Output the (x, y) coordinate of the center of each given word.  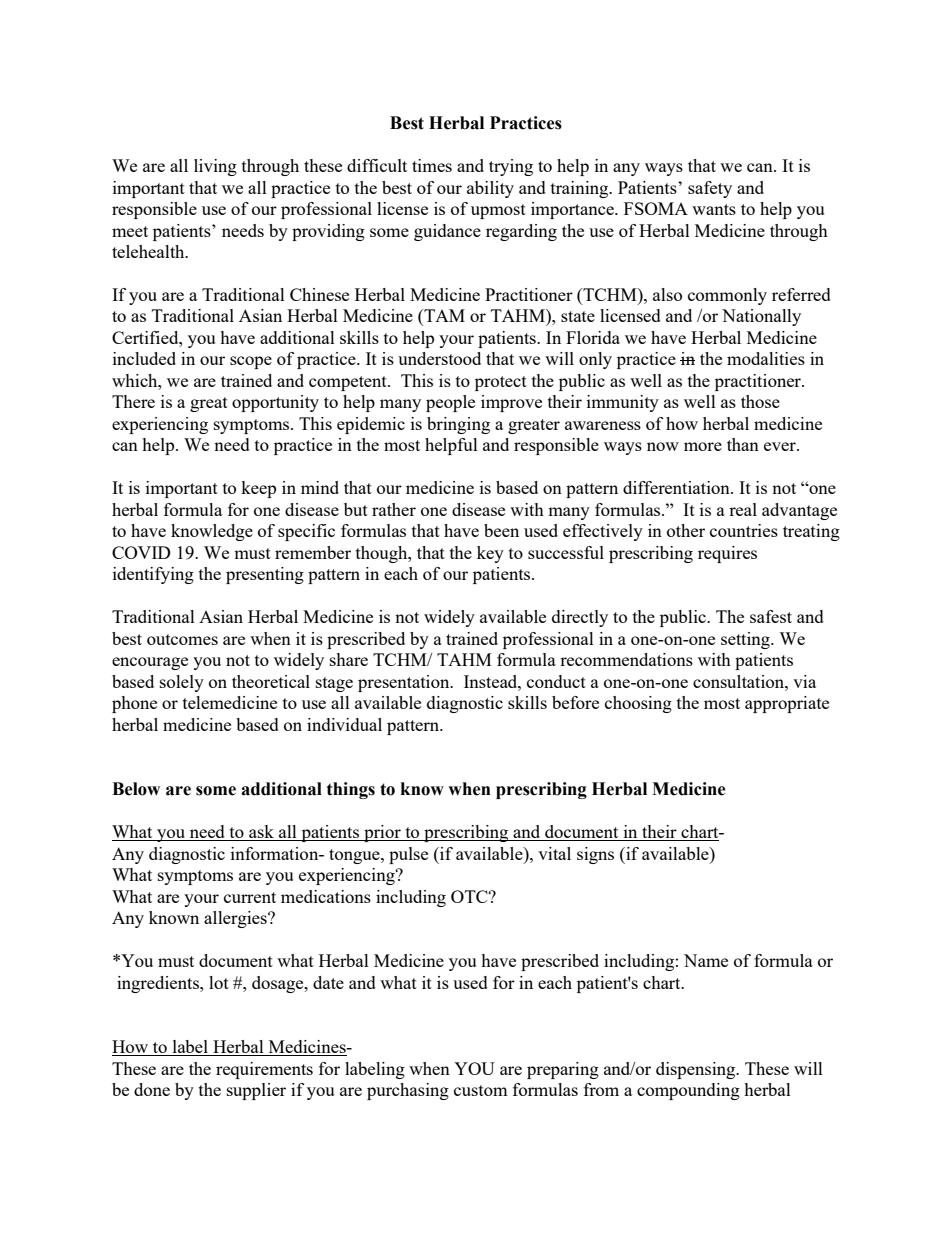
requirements (264, 1070)
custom (481, 1090)
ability (490, 189)
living (215, 167)
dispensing (697, 1070)
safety (710, 189)
